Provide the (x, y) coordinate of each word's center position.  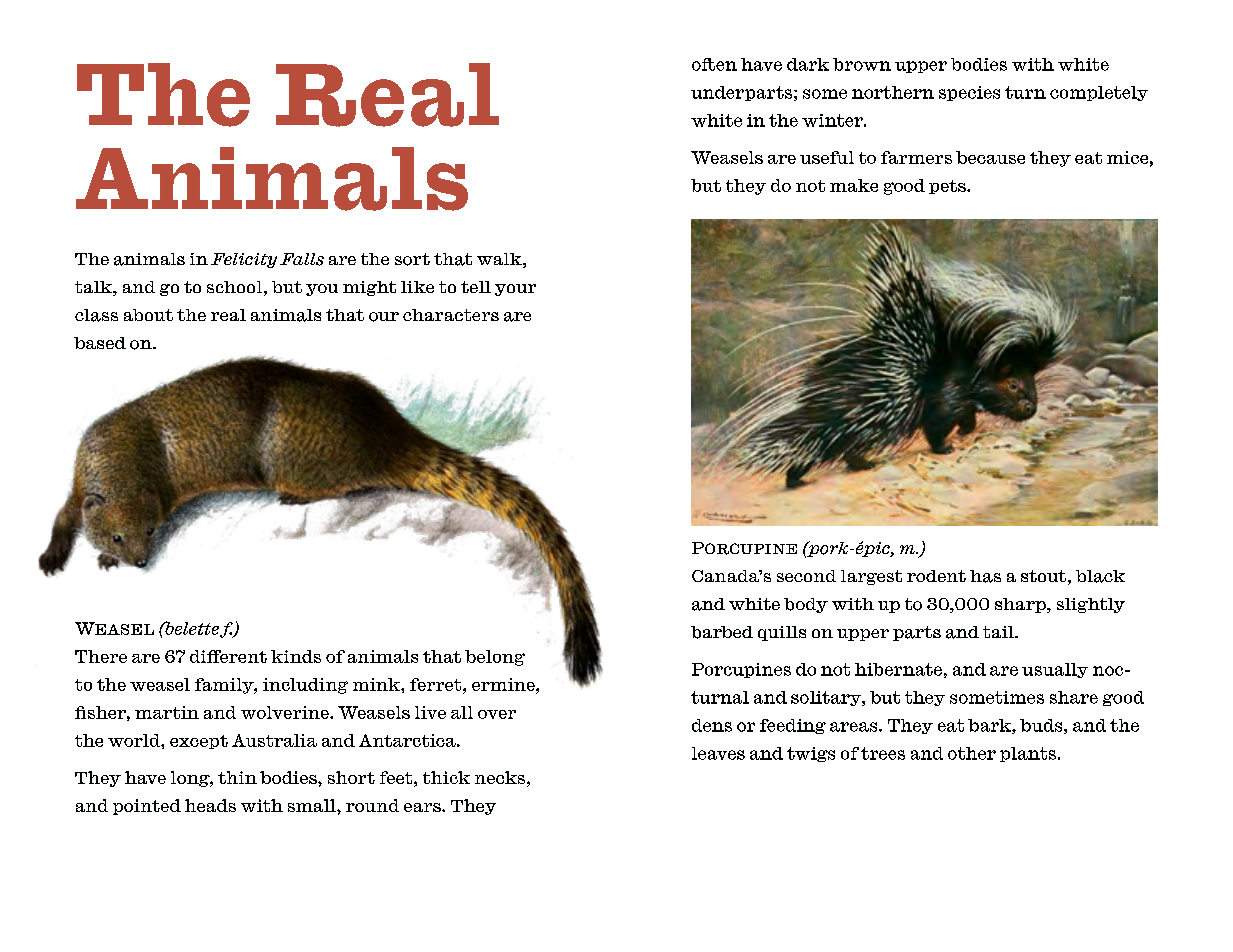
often (714, 64)
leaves (718, 753)
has (985, 576)
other (972, 753)
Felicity (244, 260)
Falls (302, 259)
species (969, 93)
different (228, 656)
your (515, 290)
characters (451, 315)
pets (948, 187)
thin (237, 777)
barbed (722, 632)
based (100, 343)
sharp (1021, 605)
